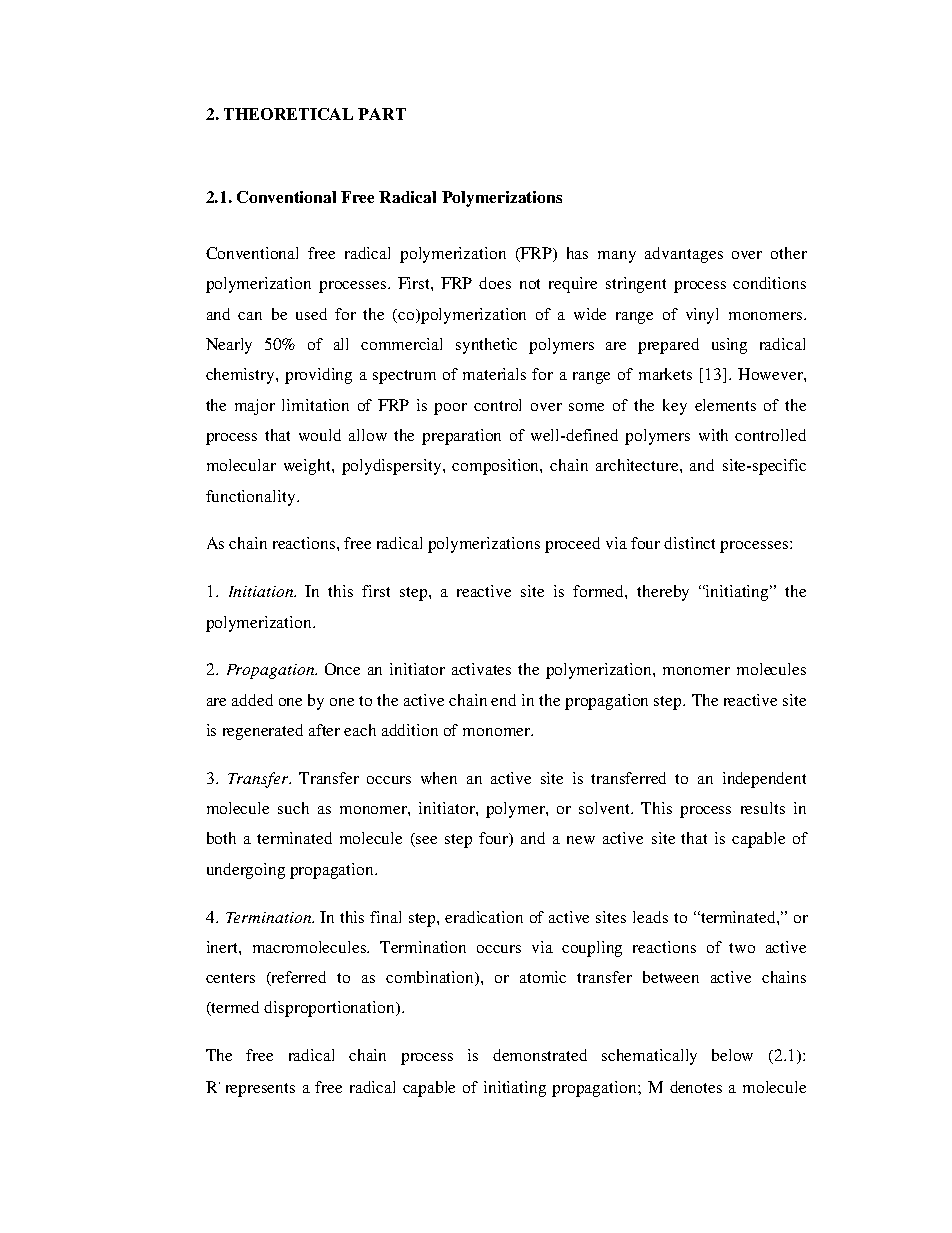 The height and width of the screenshot is (1233, 952). What do you see at coordinates (382, 114) in the screenshot?
I see `PART` at bounding box center [382, 114].
